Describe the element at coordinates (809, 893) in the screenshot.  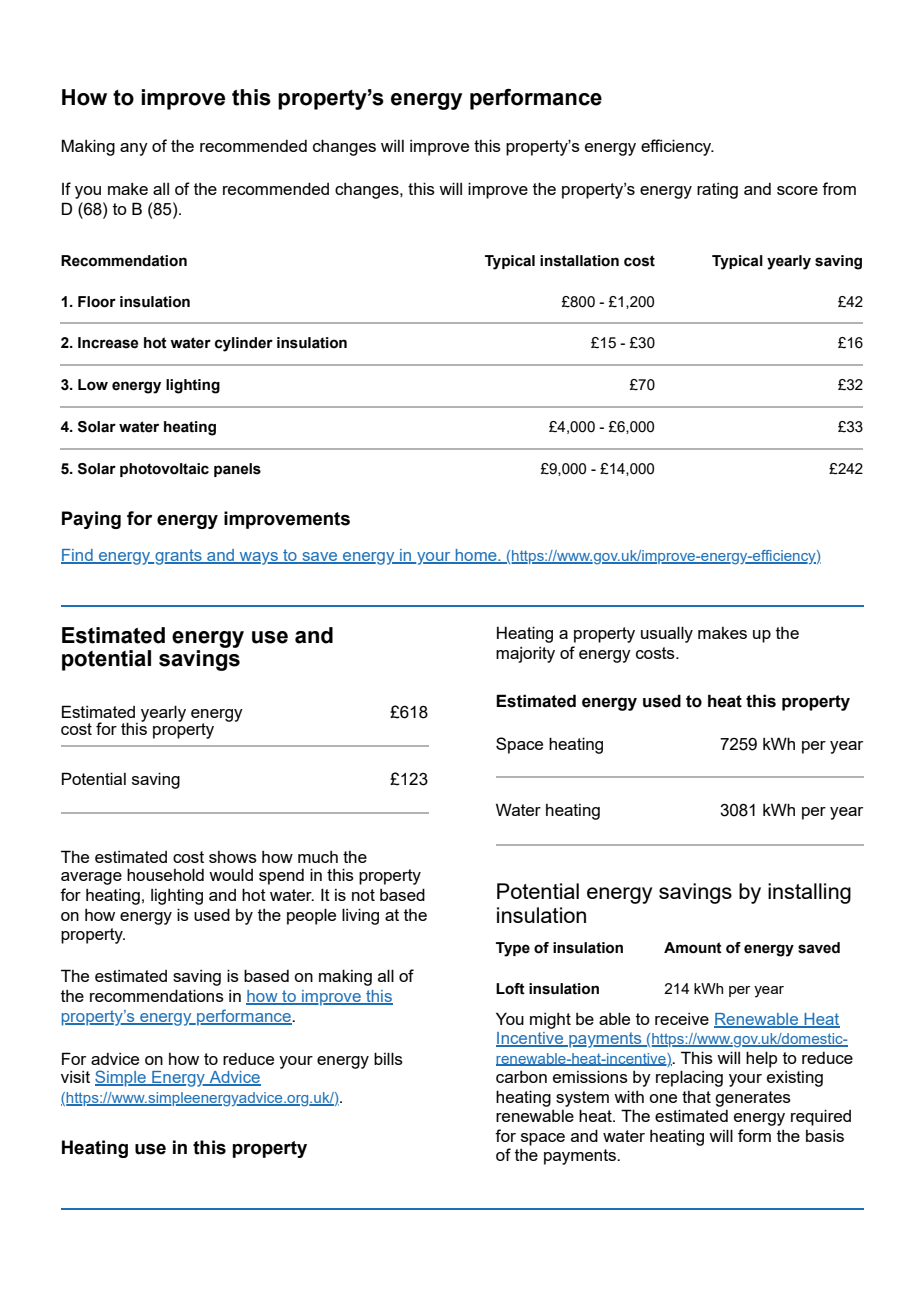
I see `installing` at that location.
